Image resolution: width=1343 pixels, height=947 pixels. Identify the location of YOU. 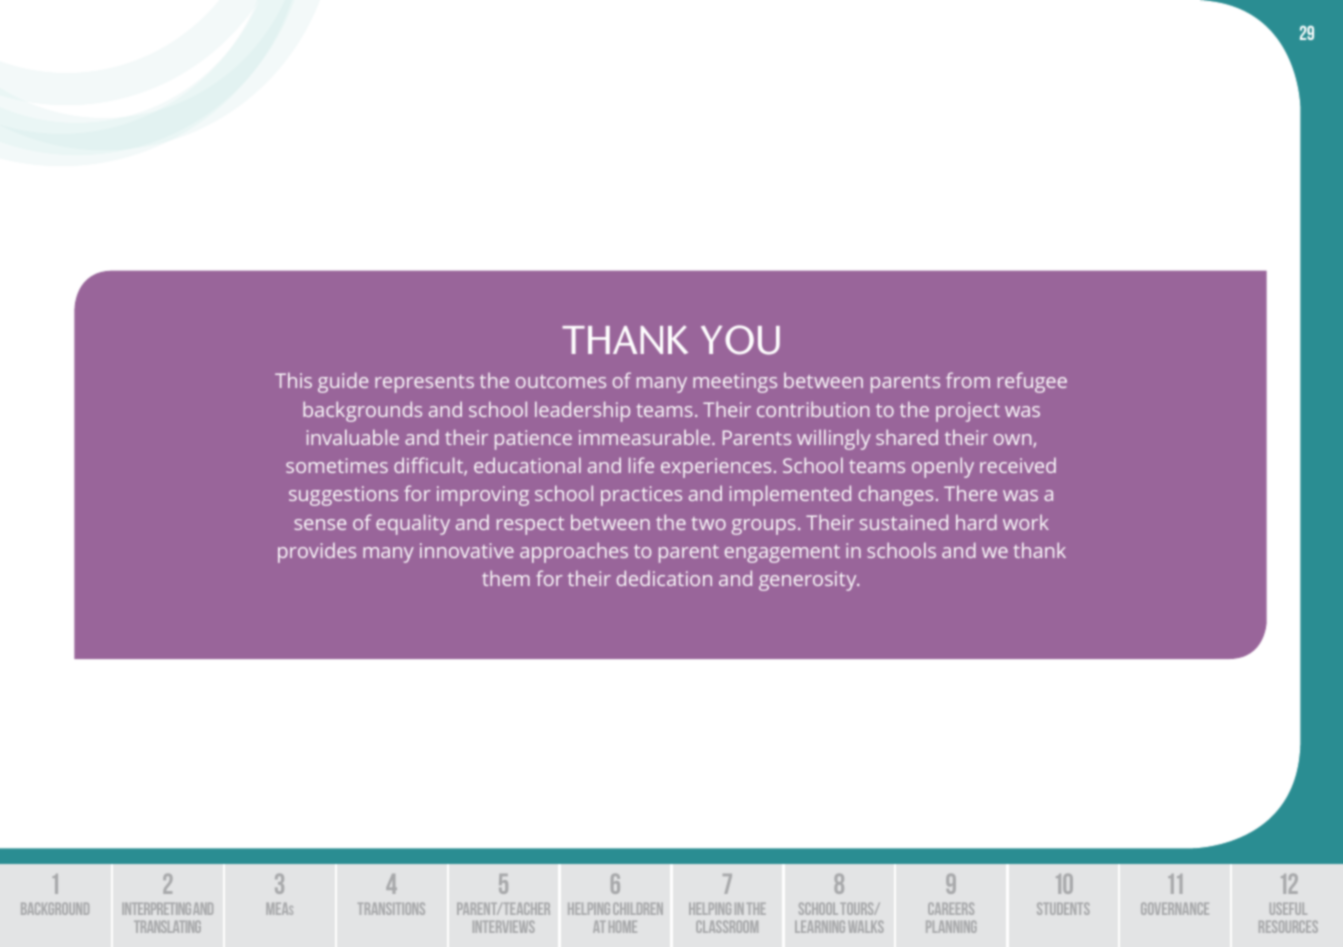
(740, 340).
